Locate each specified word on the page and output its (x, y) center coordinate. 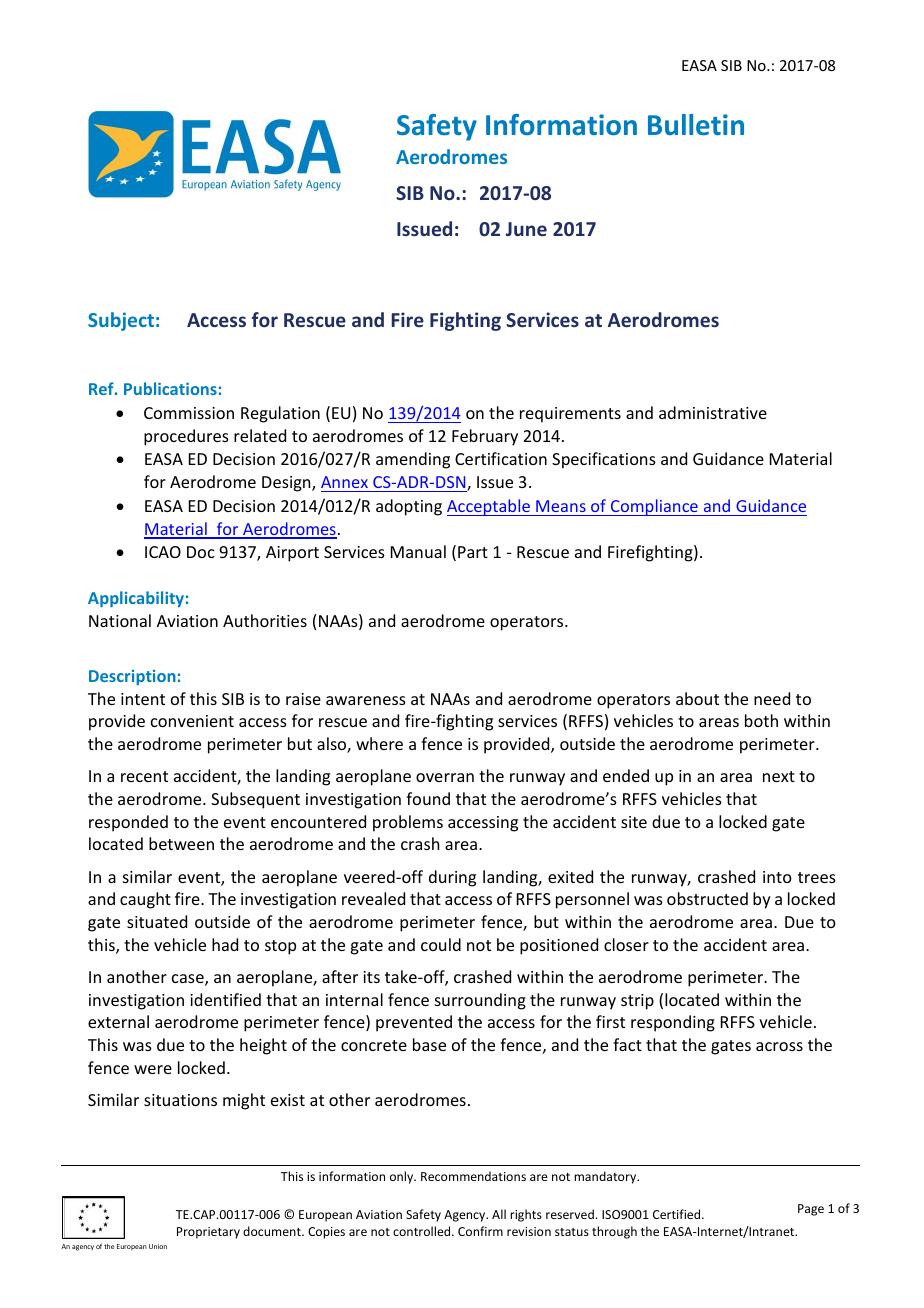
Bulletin (696, 125)
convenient (192, 721)
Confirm (480, 1231)
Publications (170, 388)
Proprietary (208, 1233)
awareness (366, 700)
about (697, 698)
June (526, 229)
